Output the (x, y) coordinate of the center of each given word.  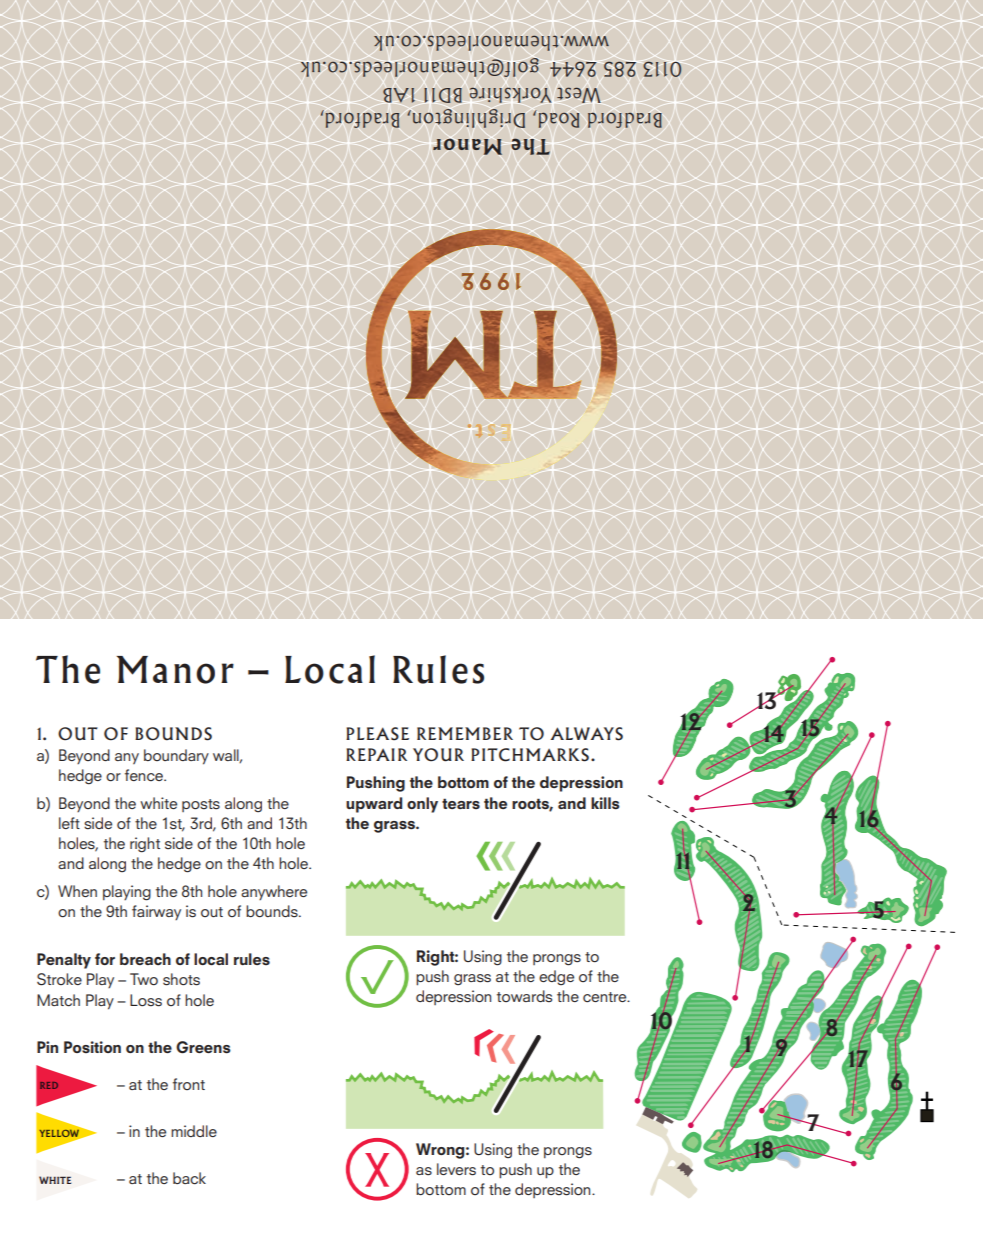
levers (456, 1169)
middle (194, 1131)
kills (605, 803)
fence (145, 775)
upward (374, 805)
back (189, 1178)
